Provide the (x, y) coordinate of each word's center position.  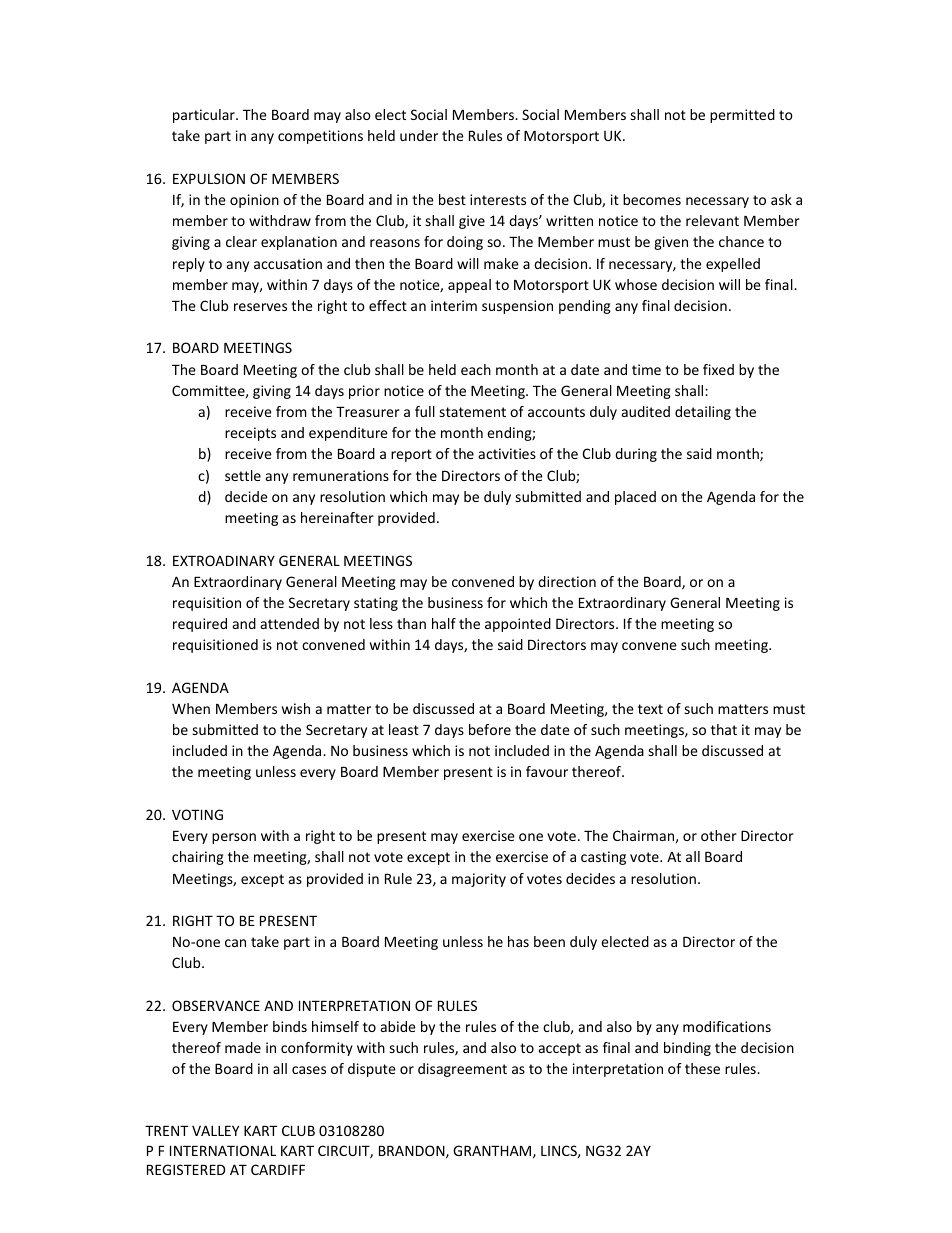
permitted (742, 116)
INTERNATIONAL (223, 1150)
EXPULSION (209, 178)
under (419, 135)
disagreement (462, 1070)
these (702, 1068)
